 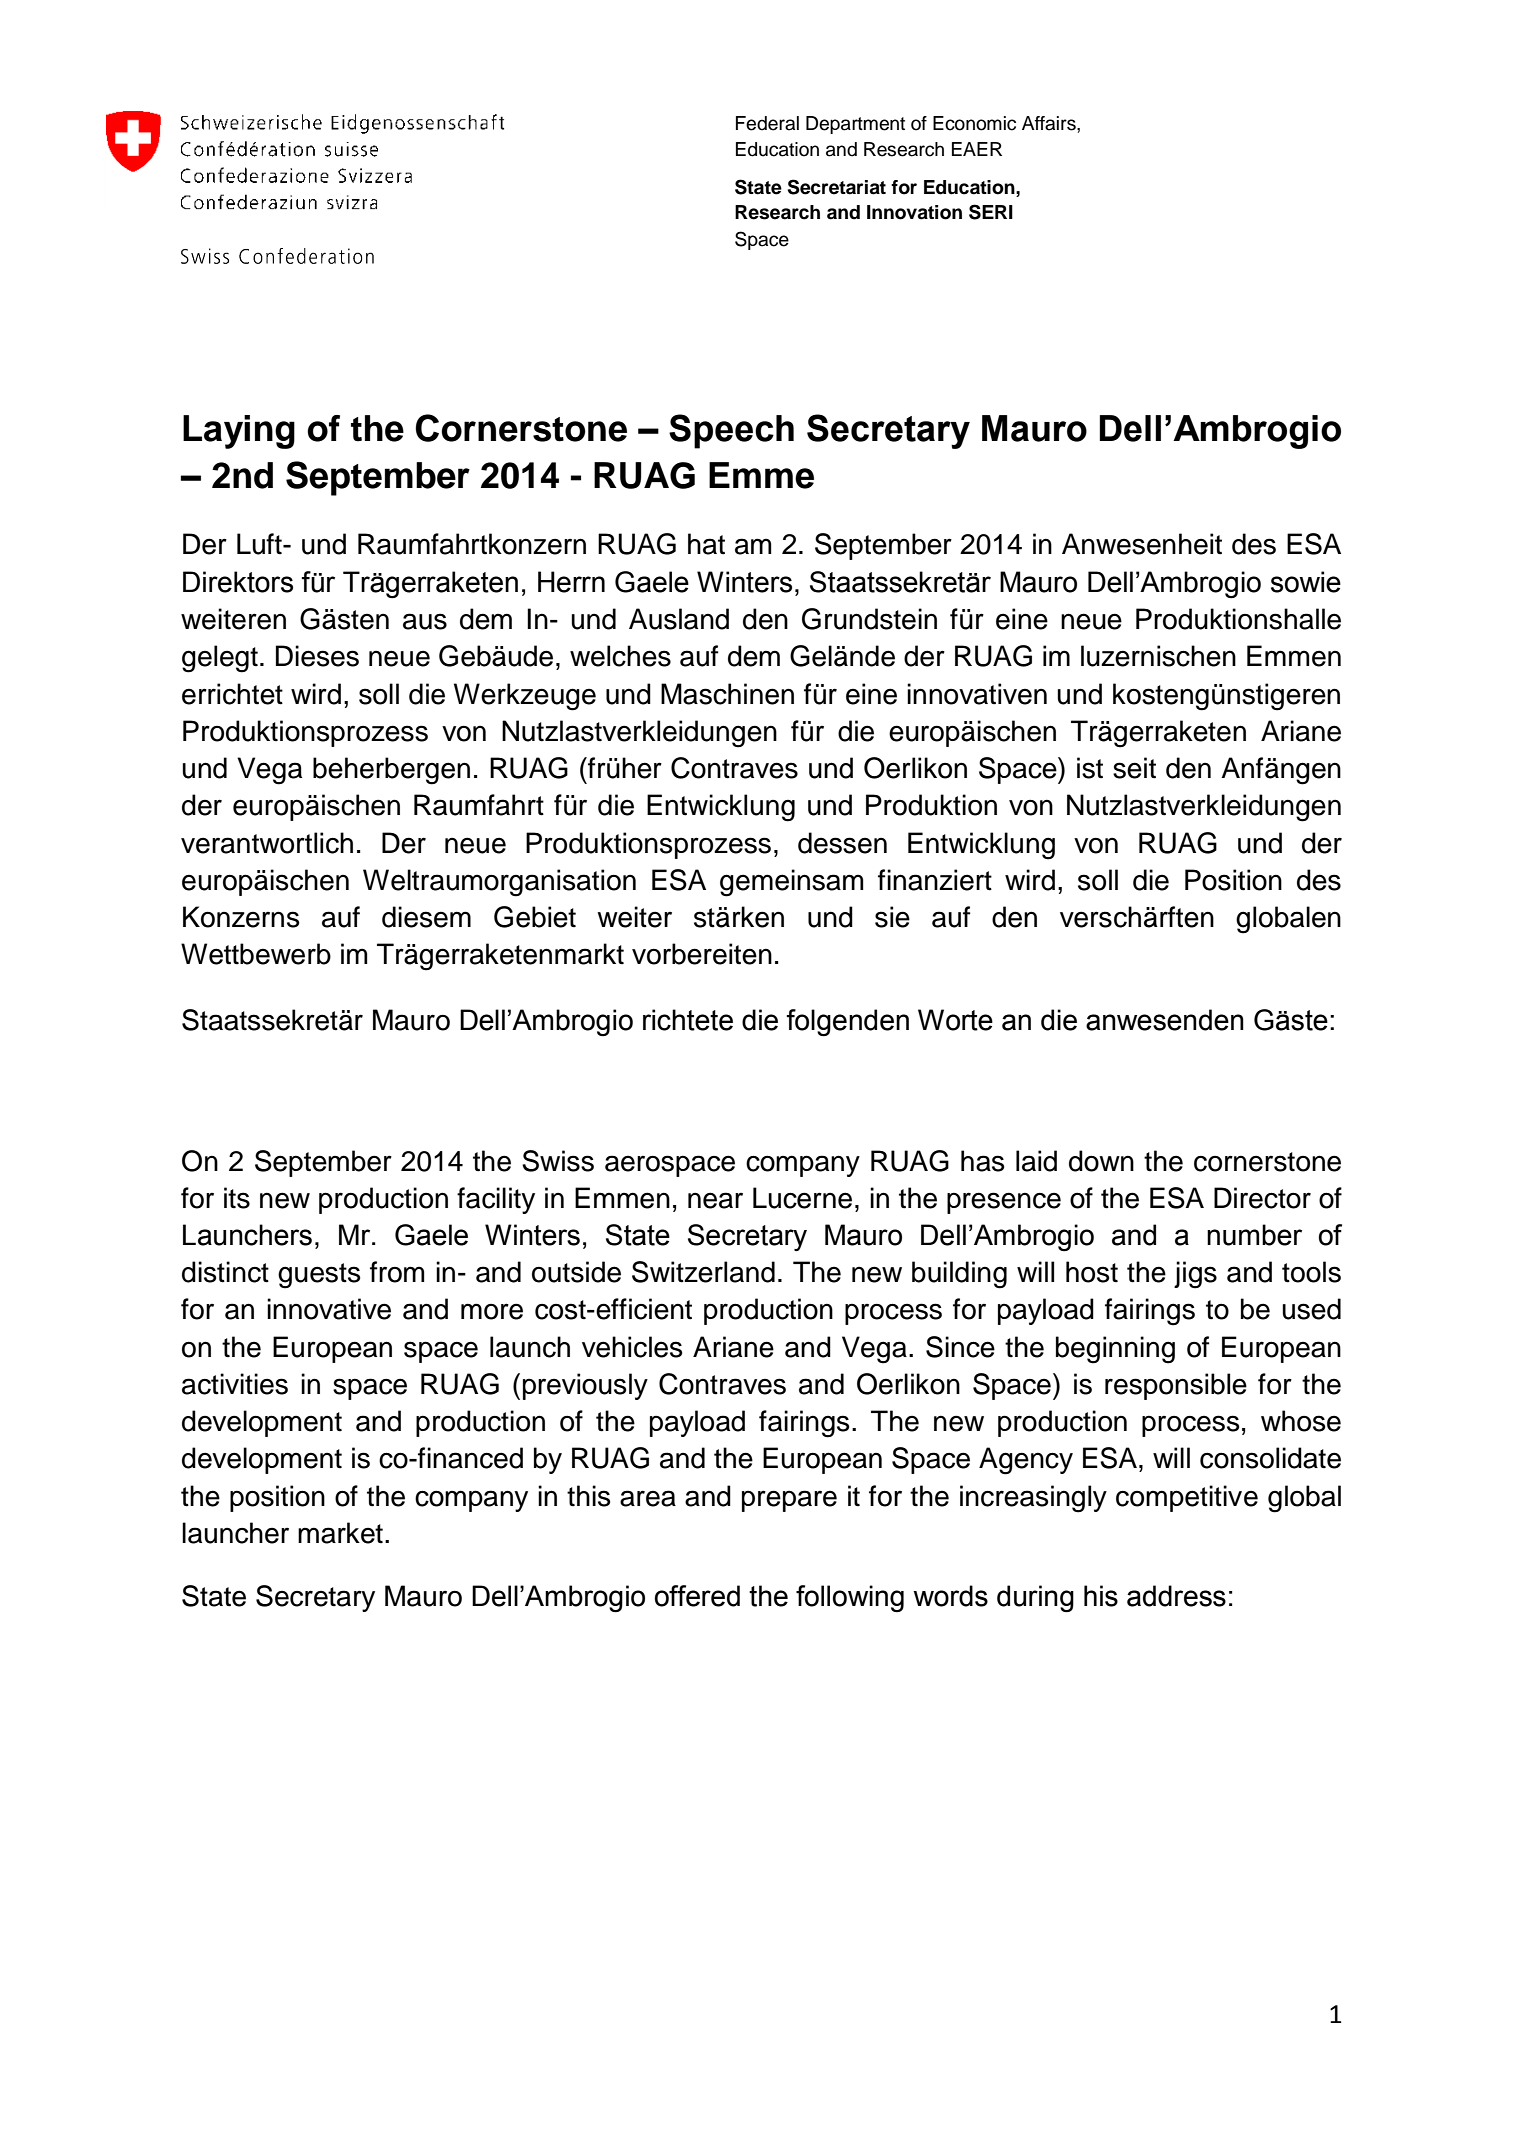 I want to click on Laying, so click(x=239, y=432).
